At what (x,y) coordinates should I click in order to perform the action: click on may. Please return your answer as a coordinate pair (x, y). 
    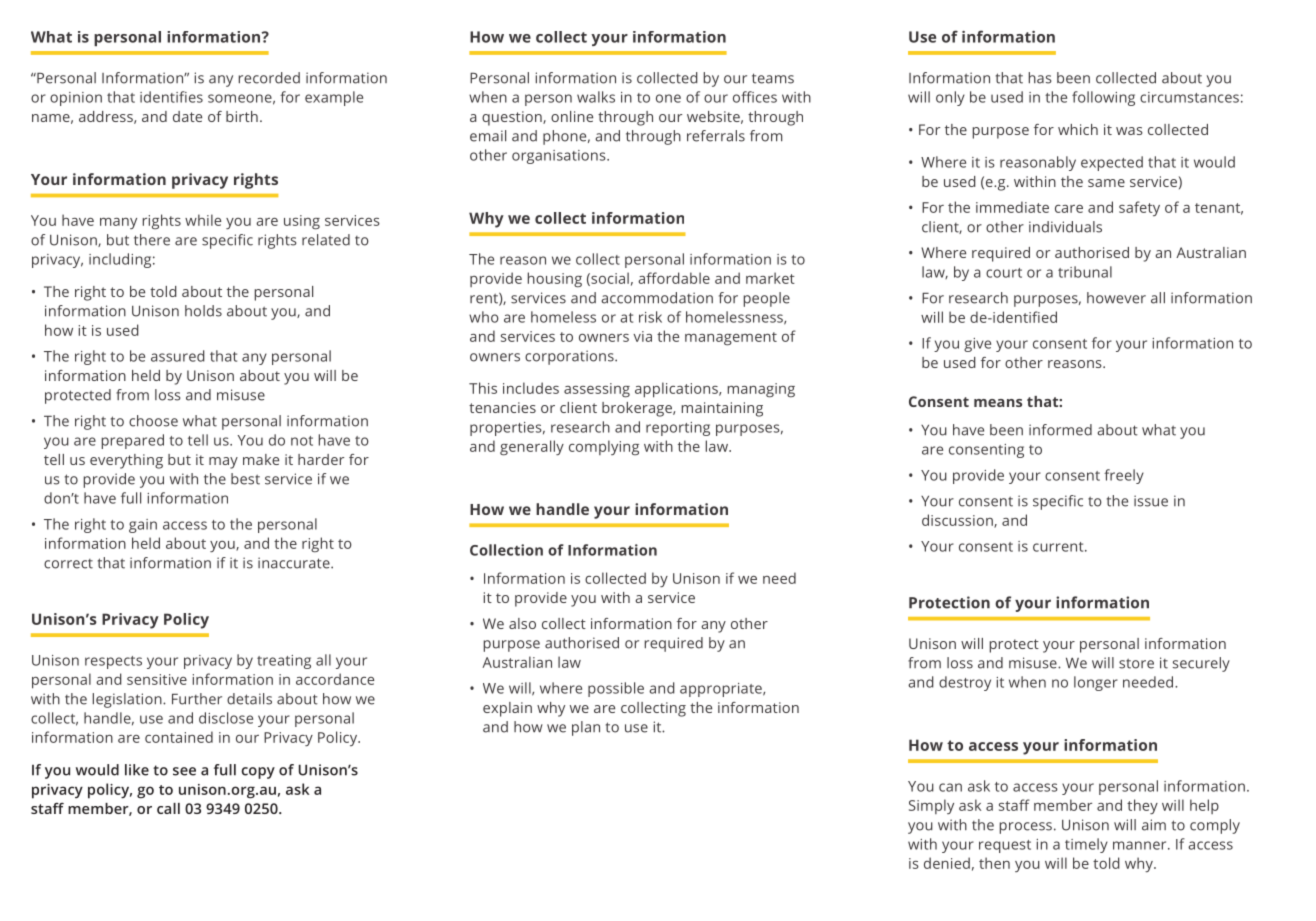
    Looking at the image, I should click on (223, 463).
